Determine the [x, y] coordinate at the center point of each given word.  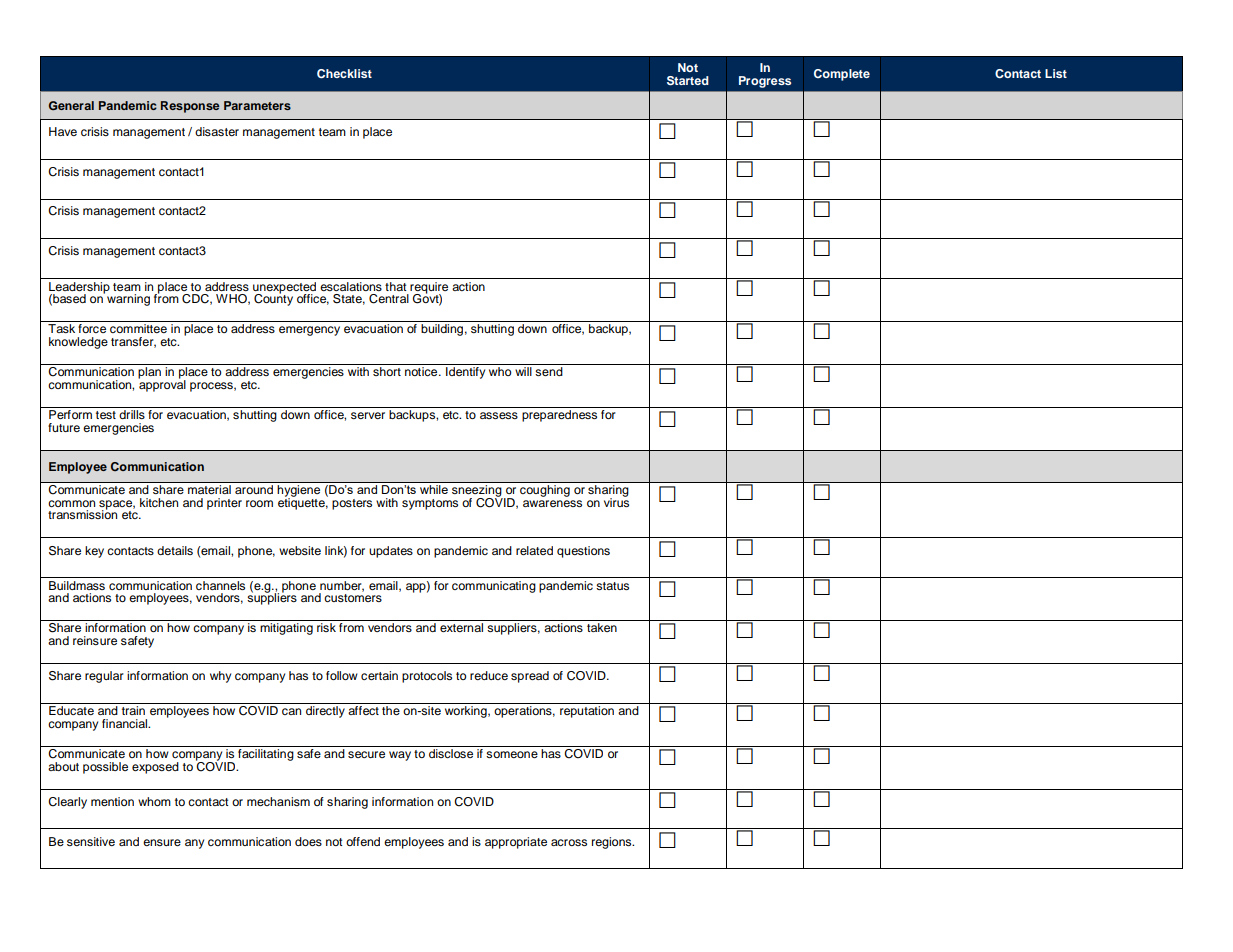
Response [190, 107]
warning [128, 300]
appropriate [516, 843]
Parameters [257, 105]
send [549, 371]
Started [688, 81]
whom [154, 801]
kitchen [159, 502]
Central [389, 299]
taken [602, 627]
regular [104, 677]
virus [616, 501]
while [434, 489]
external [461, 627]
